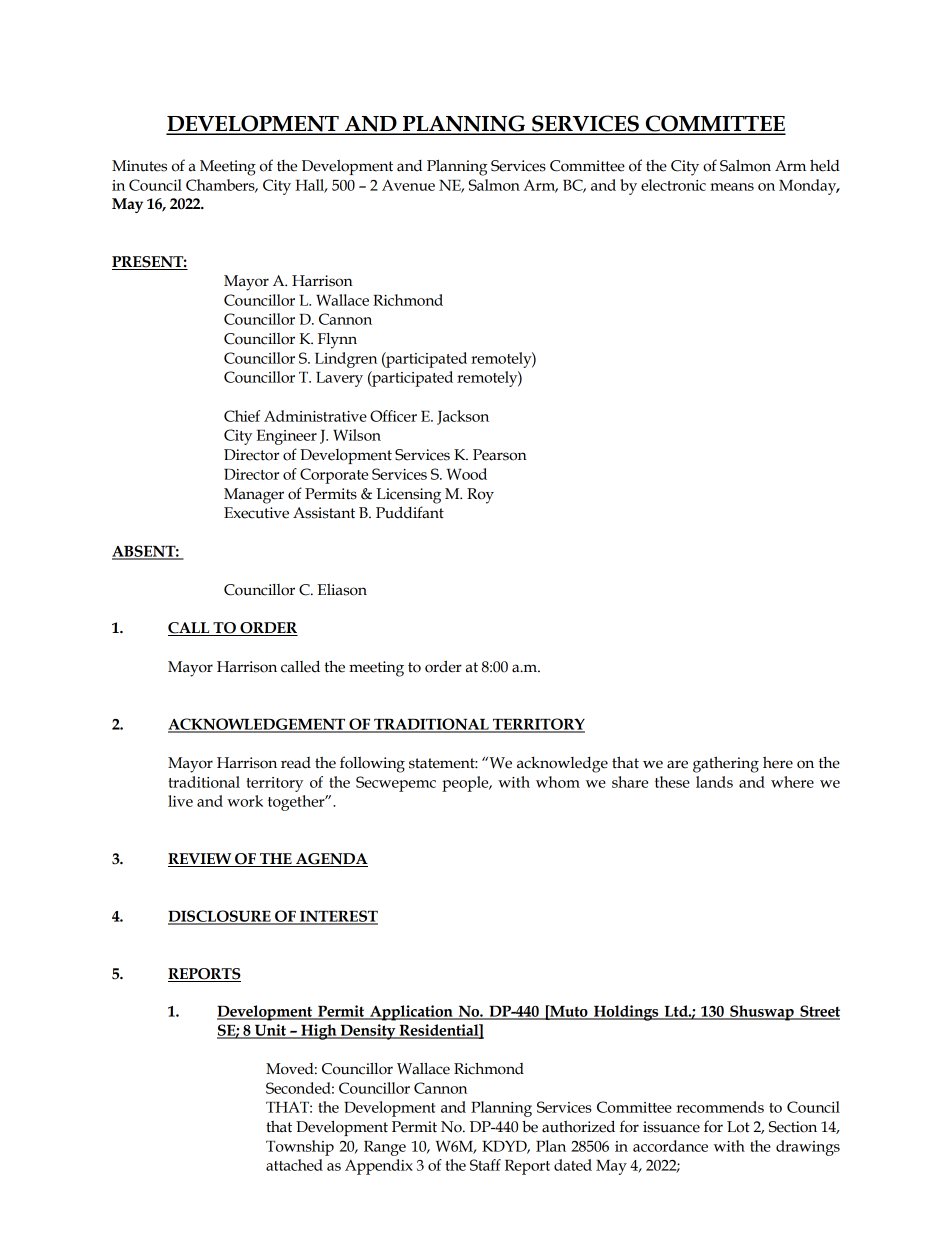 Image resolution: width=952 pixels, height=1233 pixels. Describe the element at coordinates (300, 1148) in the page. I see `Township` at that location.
